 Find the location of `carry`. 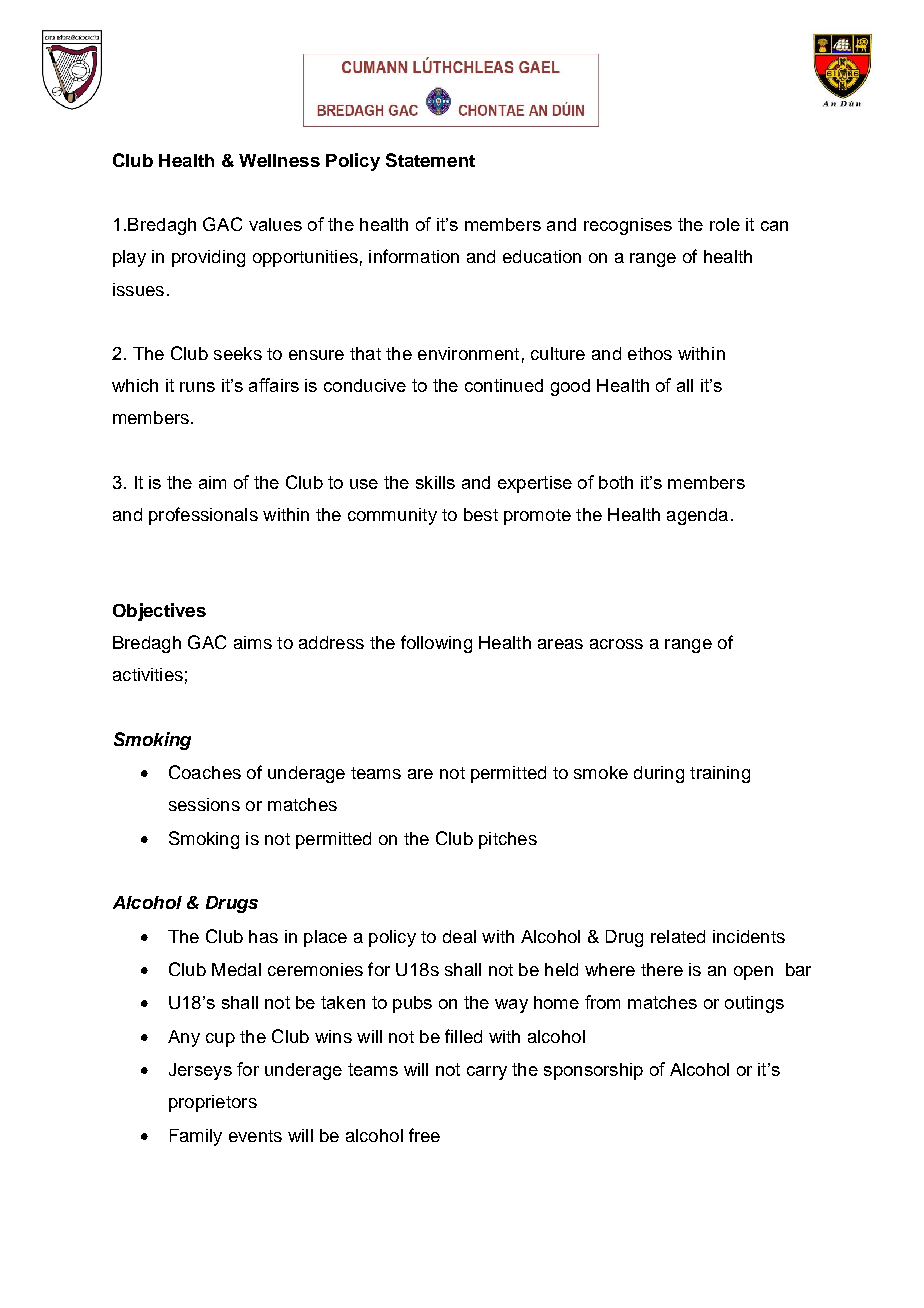

carry is located at coordinates (487, 1073).
